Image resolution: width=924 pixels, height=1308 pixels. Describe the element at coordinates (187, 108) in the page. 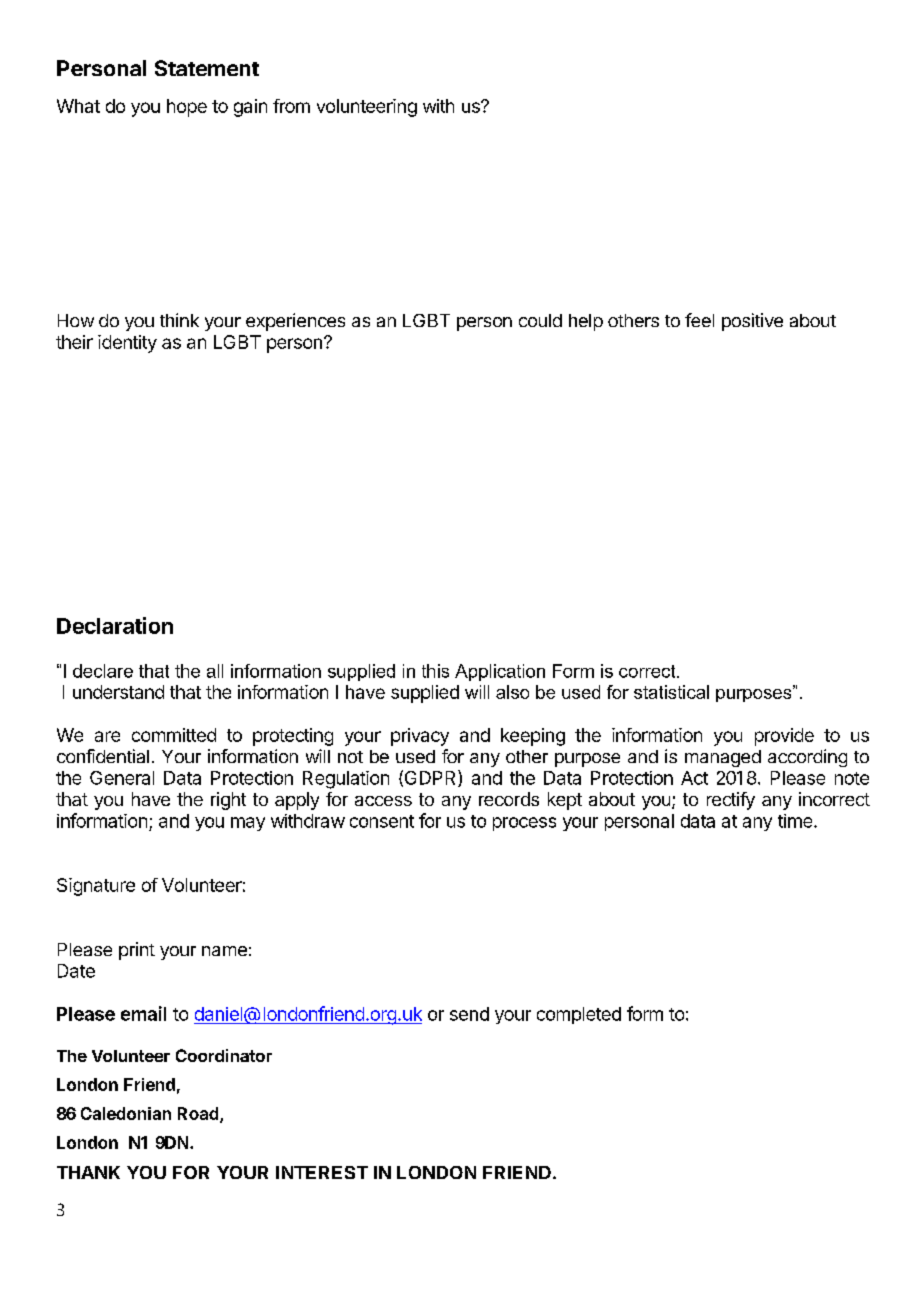

I see `hope` at that location.
